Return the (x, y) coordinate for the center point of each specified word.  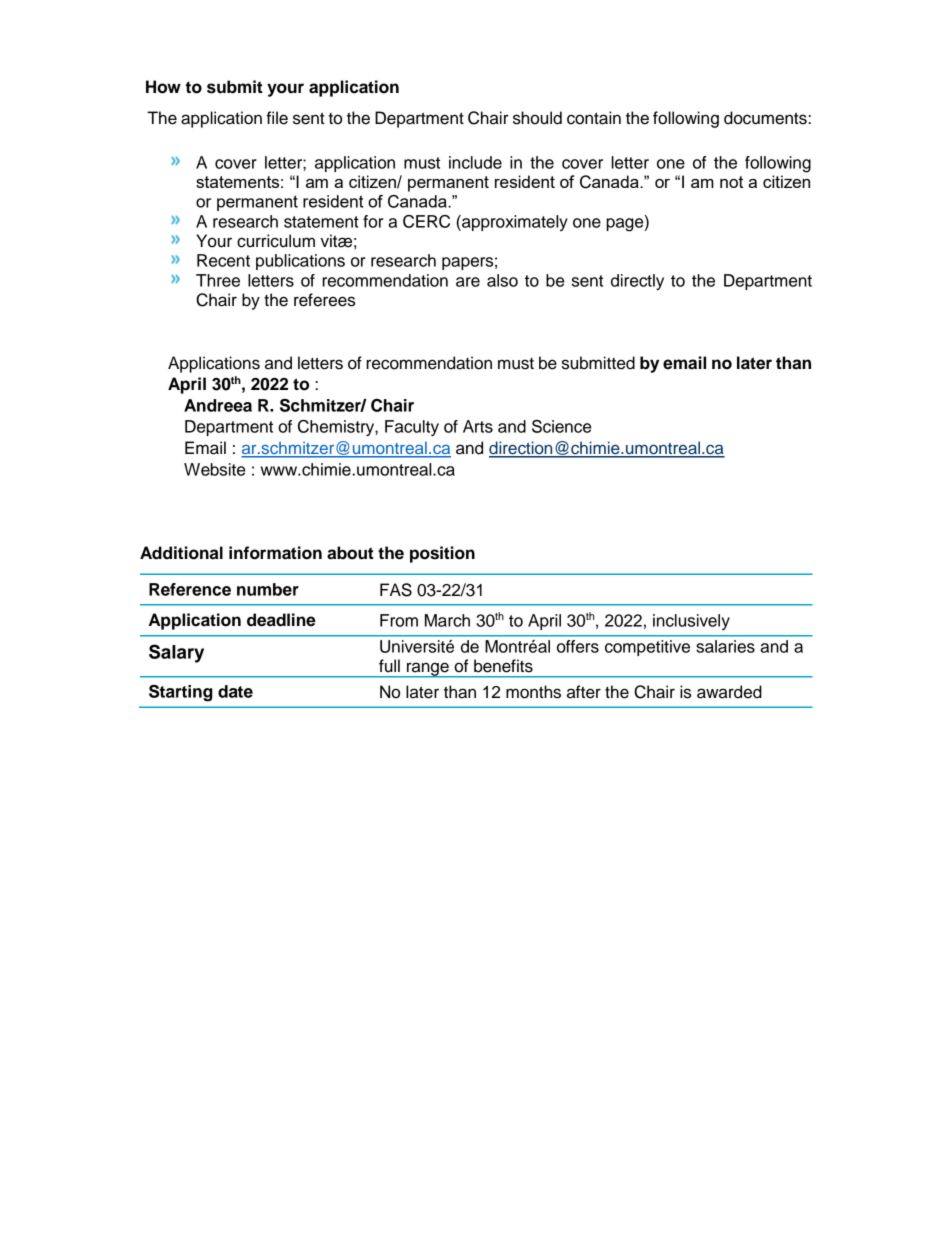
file (277, 118)
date (235, 691)
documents (766, 118)
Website (214, 469)
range (428, 670)
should (537, 118)
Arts (478, 426)
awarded (729, 692)
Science (561, 426)
